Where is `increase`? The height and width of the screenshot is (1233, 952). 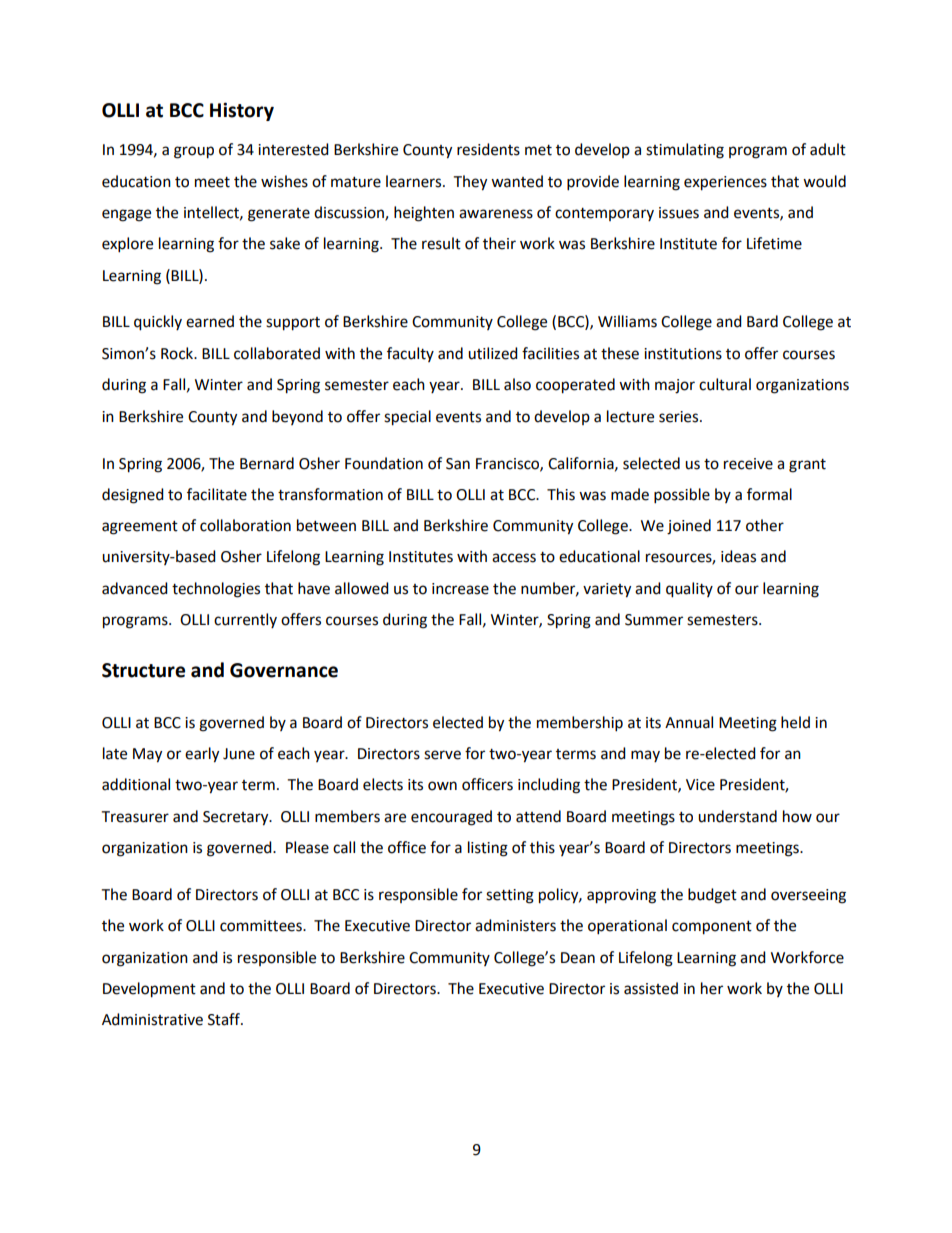
increase is located at coordinates (460, 589).
